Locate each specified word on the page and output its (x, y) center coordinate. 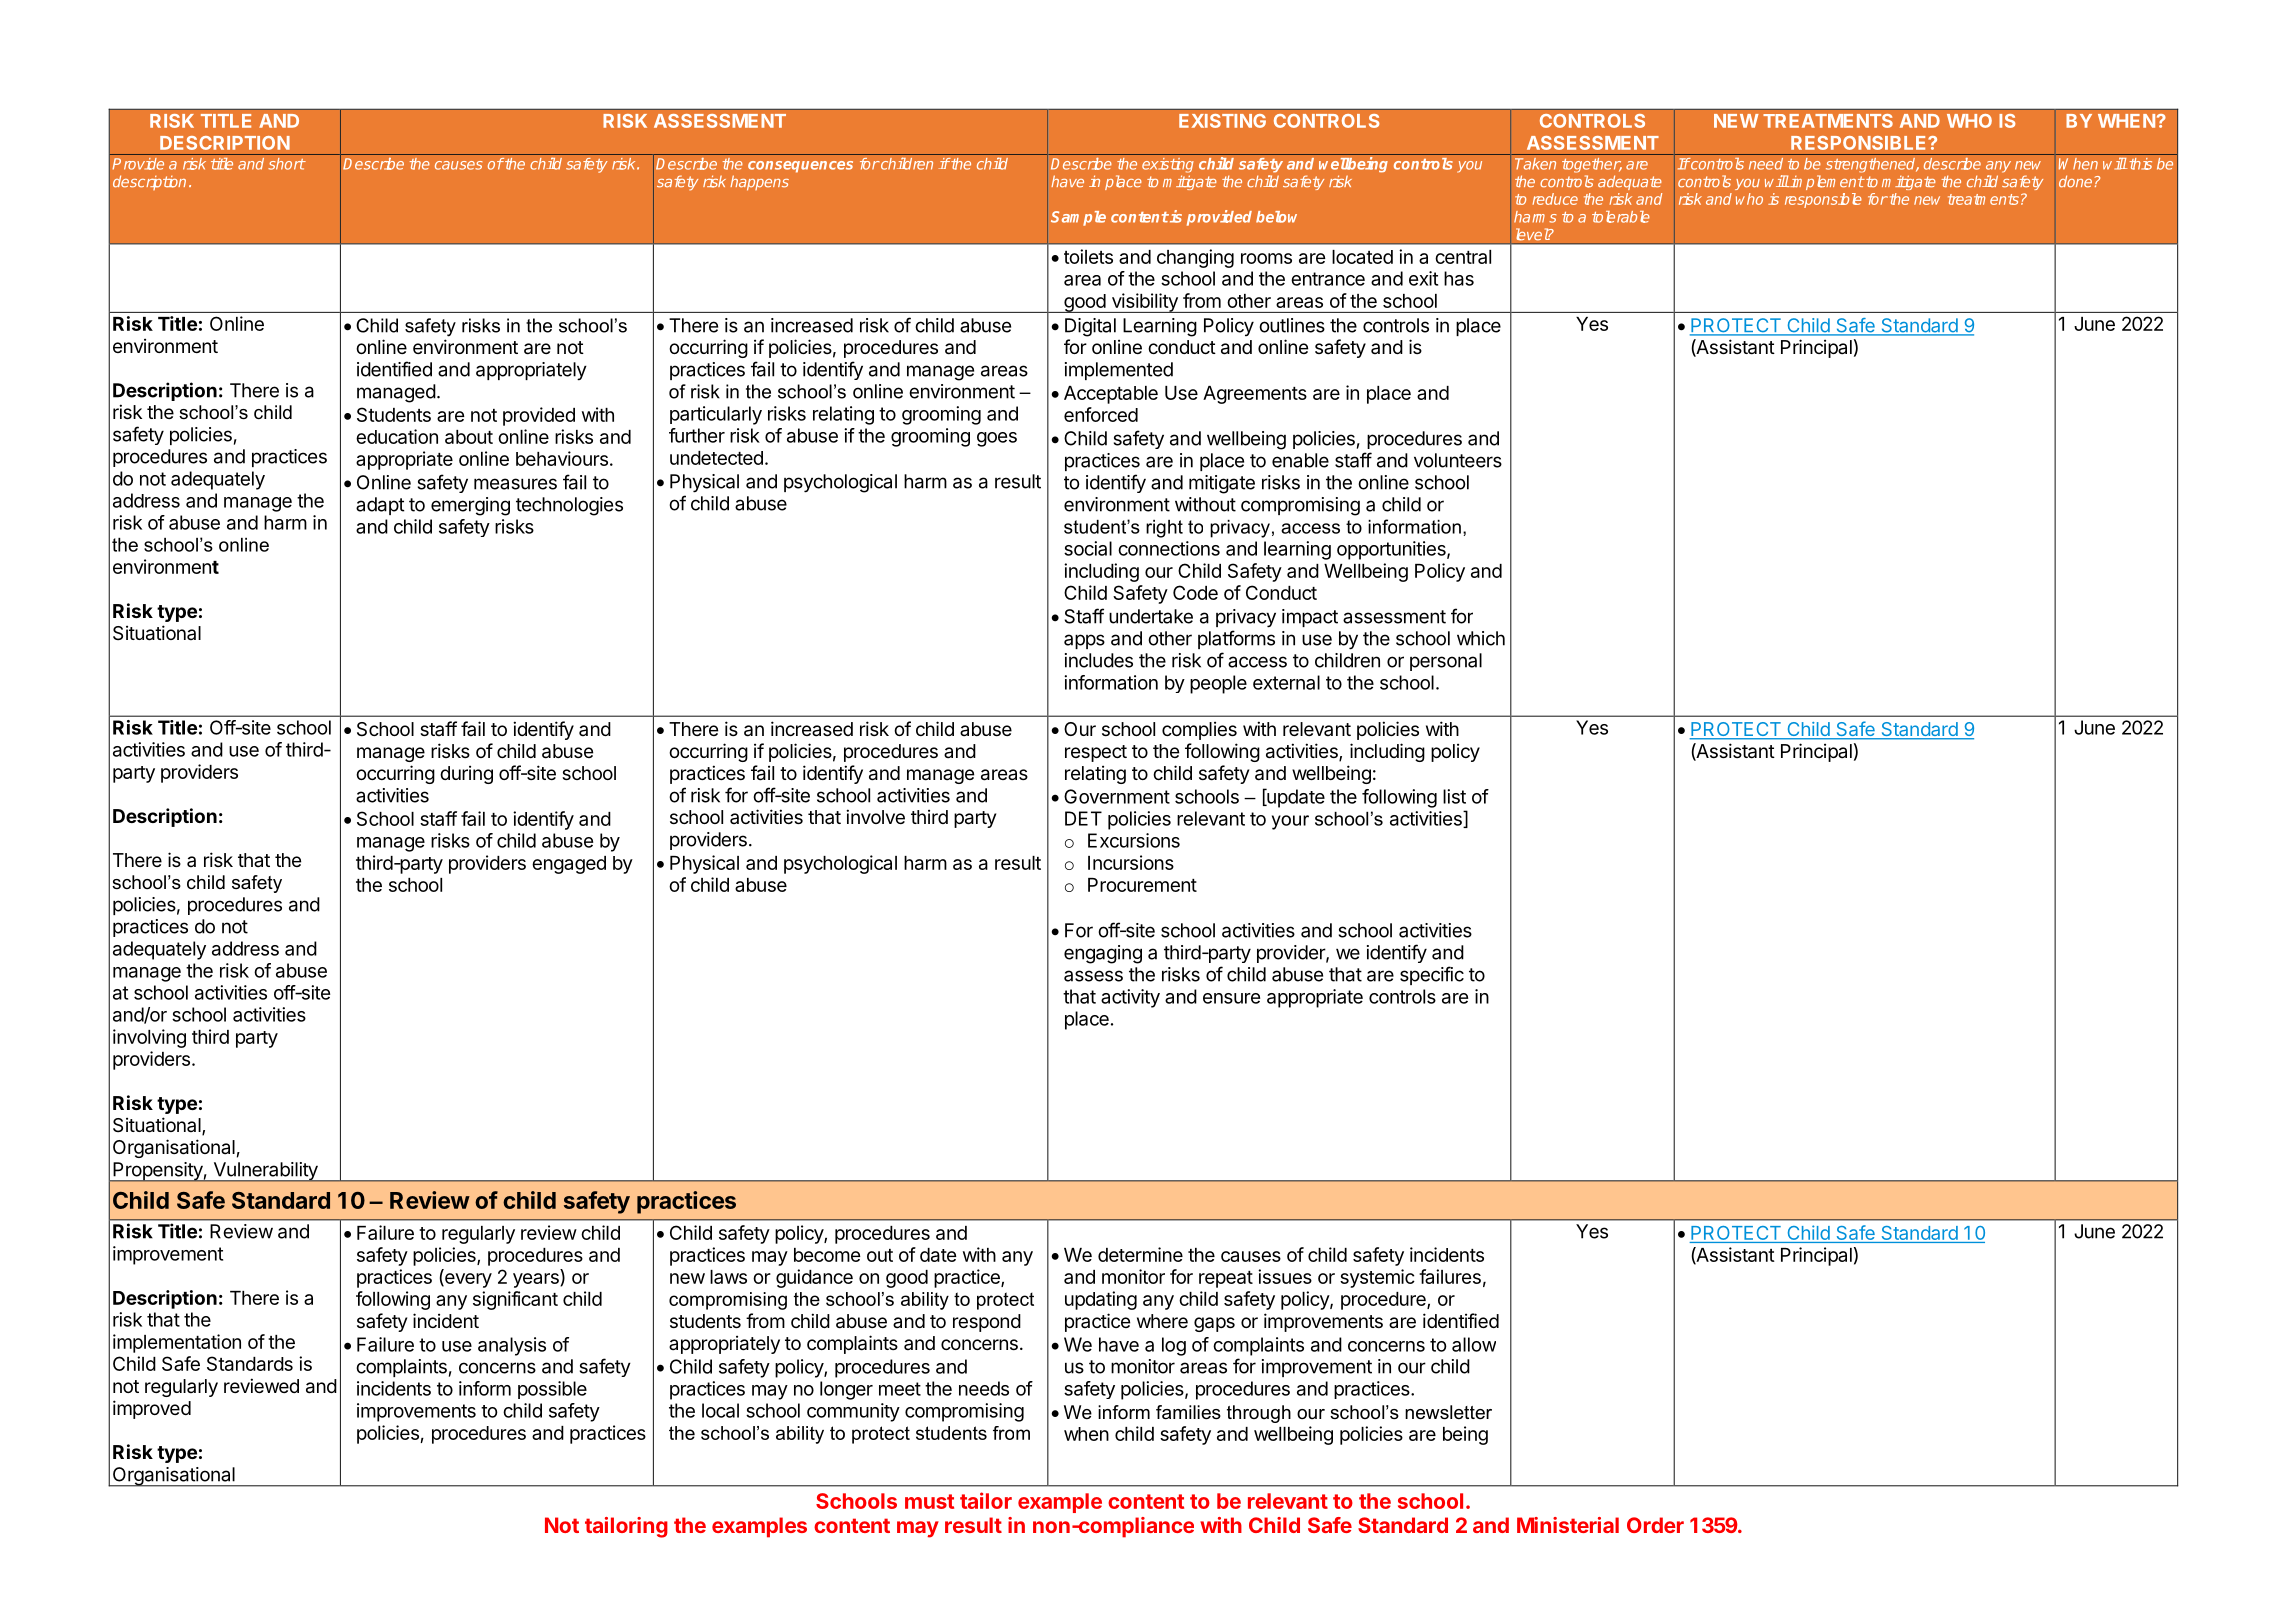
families (1188, 1412)
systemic (1377, 1278)
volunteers (1458, 460)
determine (1140, 1254)
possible (552, 1390)
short (286, 164)
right (1164, 529)
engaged (569, 865)
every (467, 1280)
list (1454, 796)
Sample (1078, 218)
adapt (380, 506)
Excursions (1134, 840)
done (2075, 181)
